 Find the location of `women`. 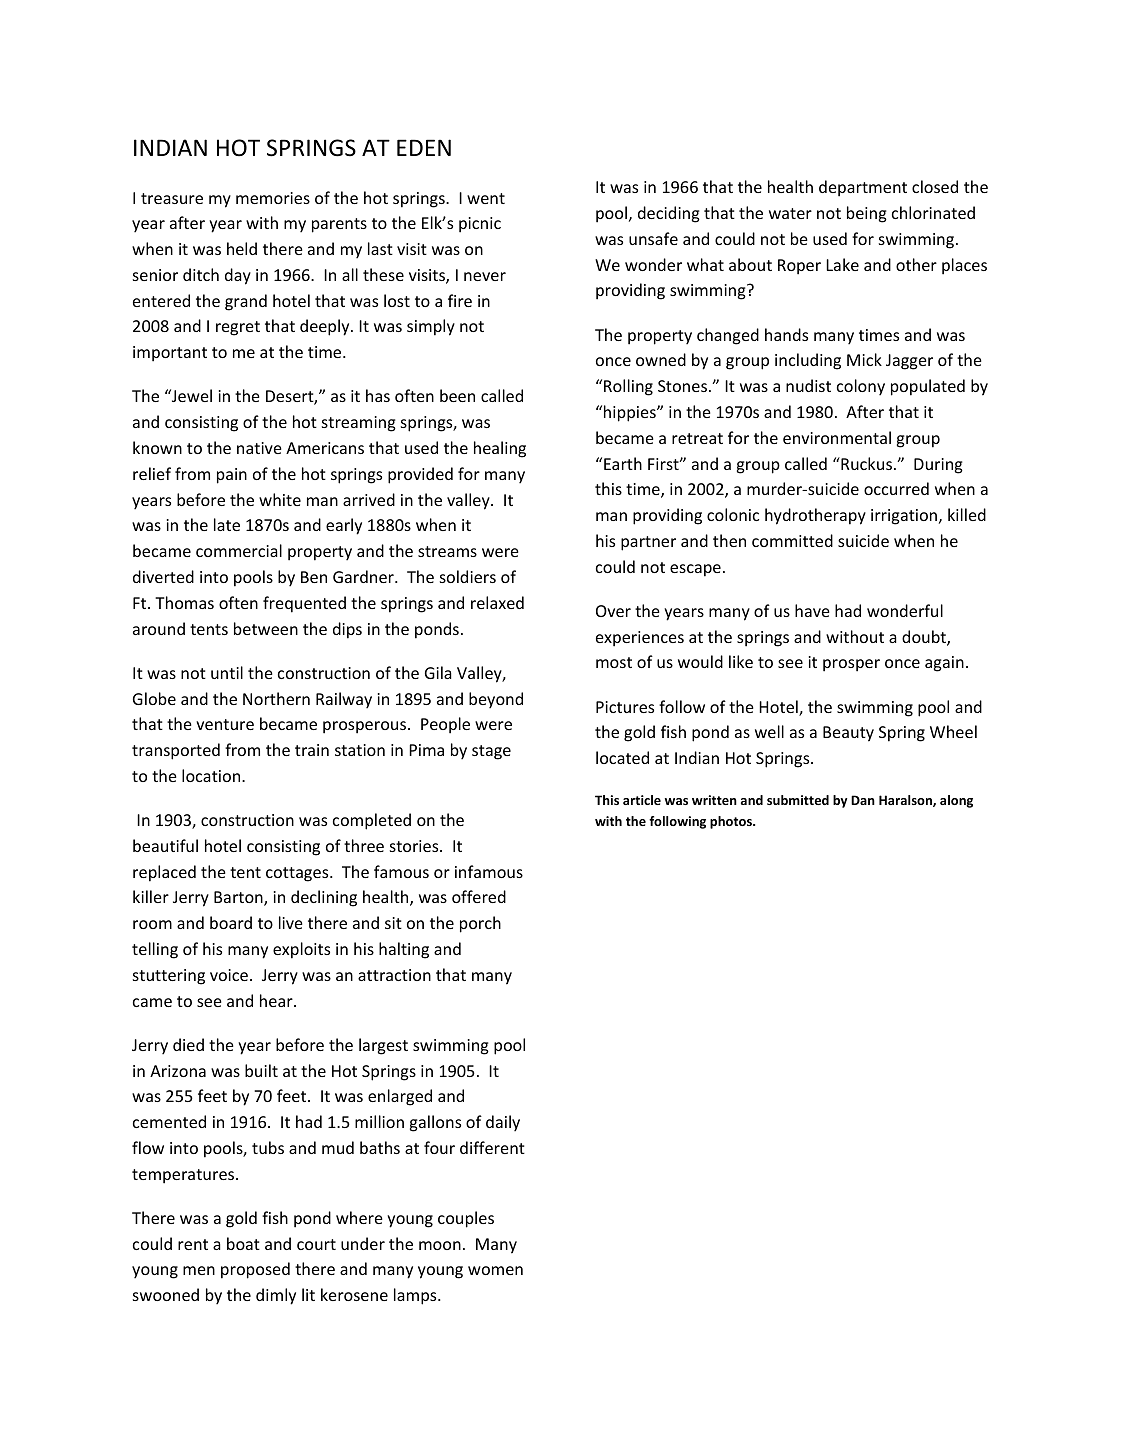

women is located at coordinates (495, 1270).
